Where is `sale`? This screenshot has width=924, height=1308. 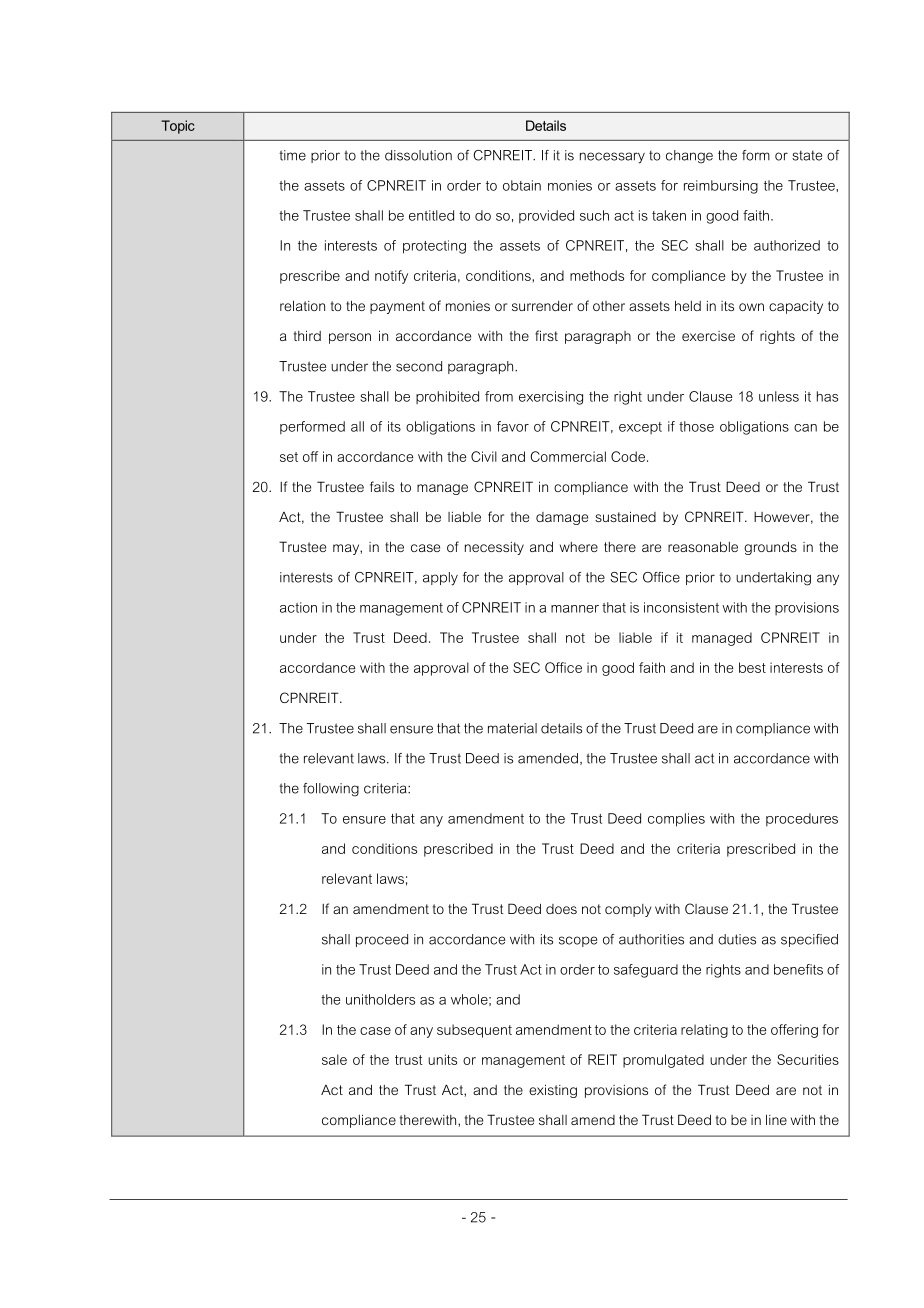 sale is located at coordinates (334, 1059).
